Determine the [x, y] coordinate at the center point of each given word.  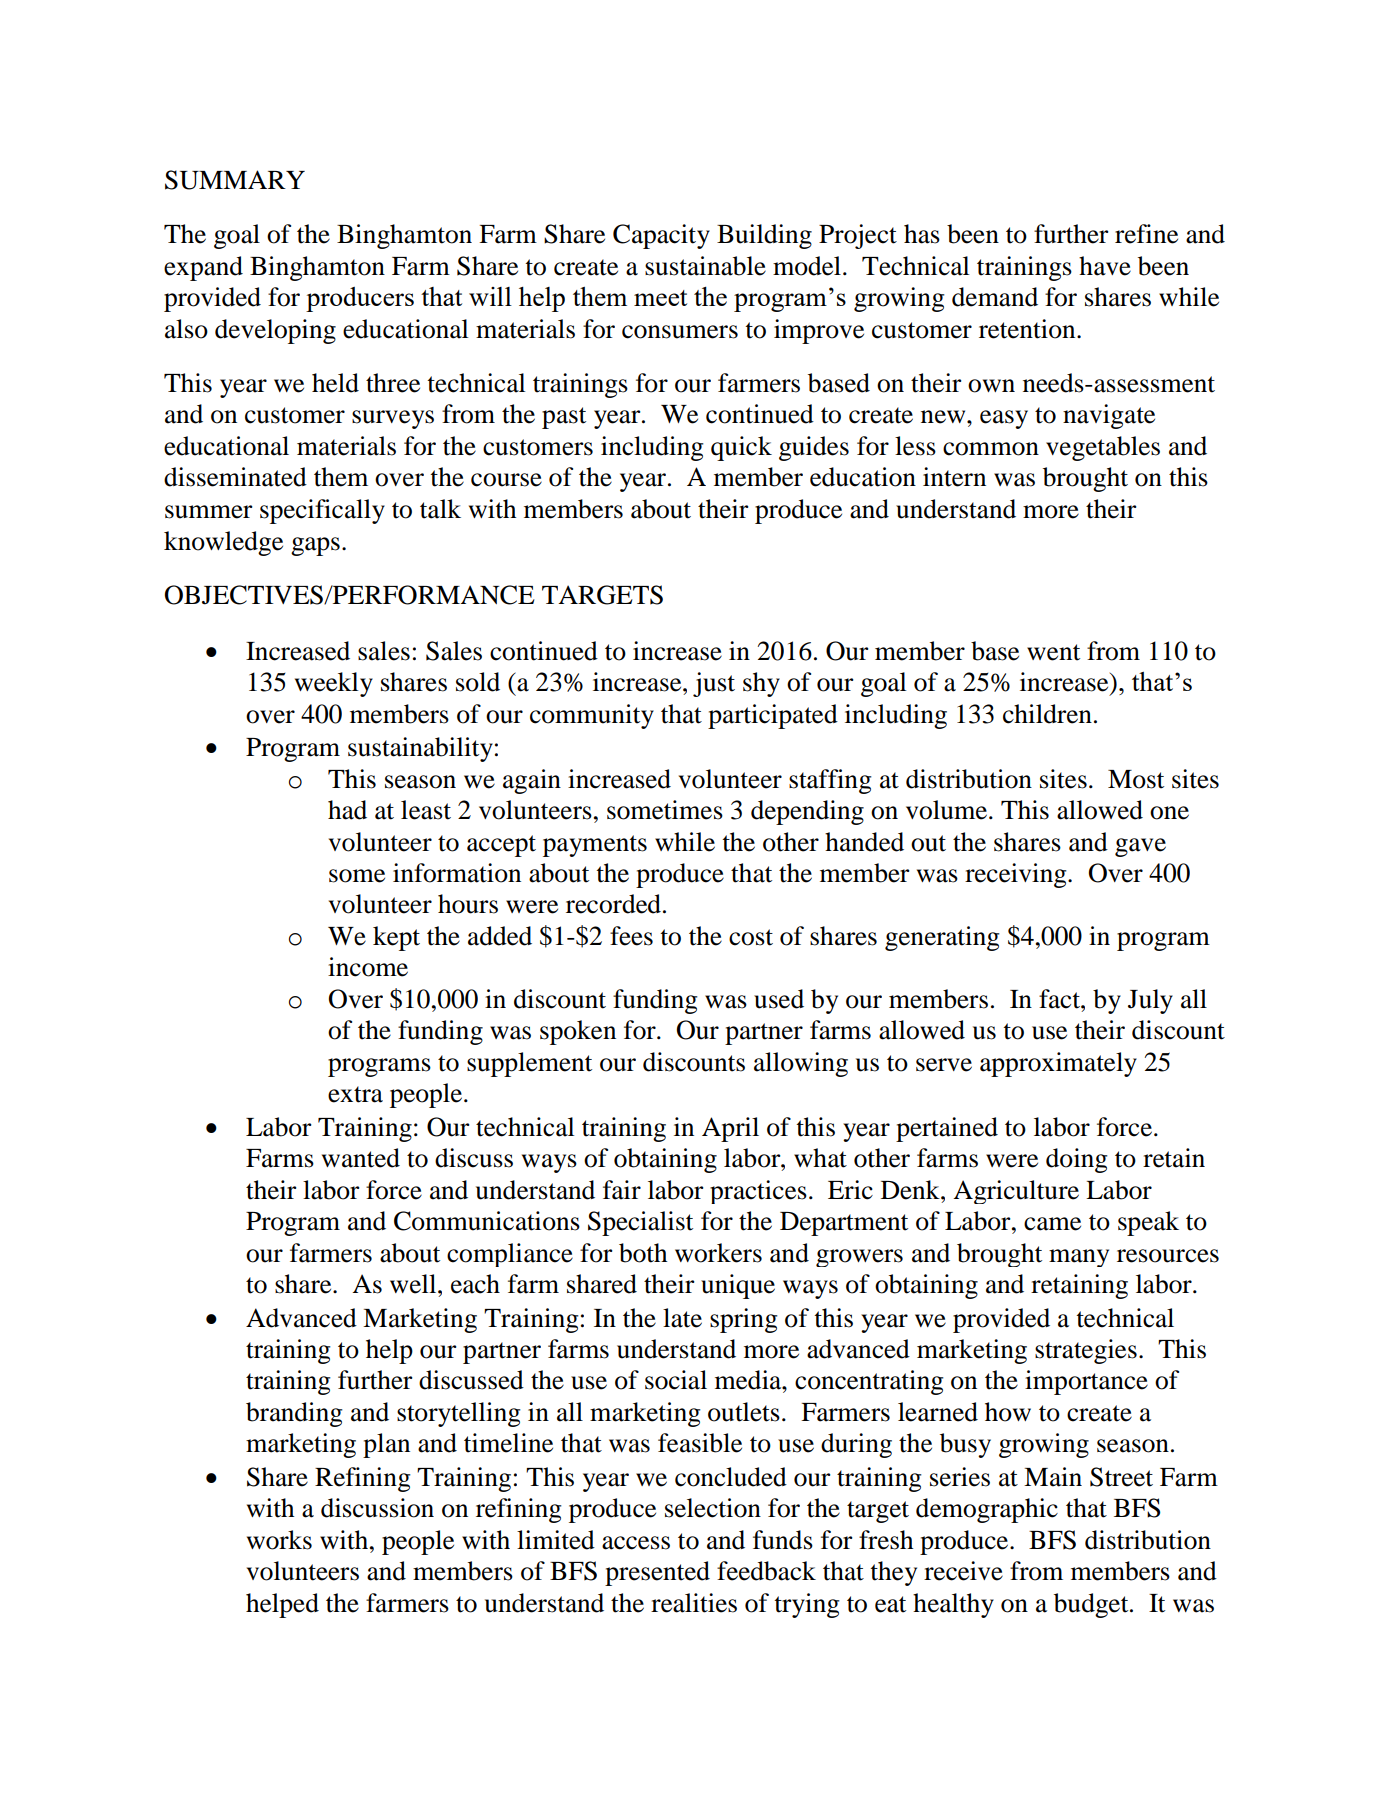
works [279, 1540]
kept [396, 938]
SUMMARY [235, 180]
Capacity [661, 236]
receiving [1017, 875]
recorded [615, 904]
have [1105, 266]
